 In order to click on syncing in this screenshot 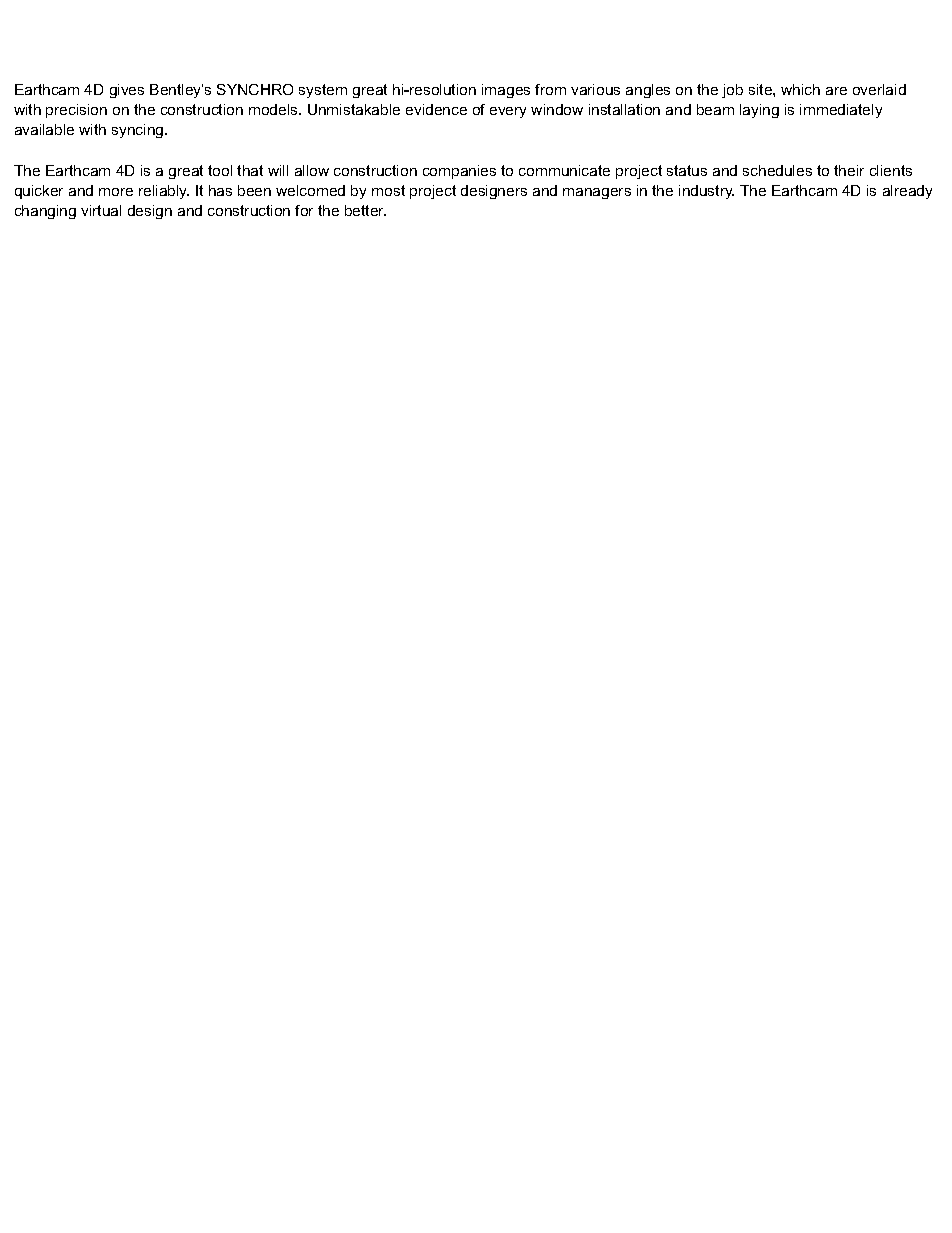, I will do `click(139, 131)`.
